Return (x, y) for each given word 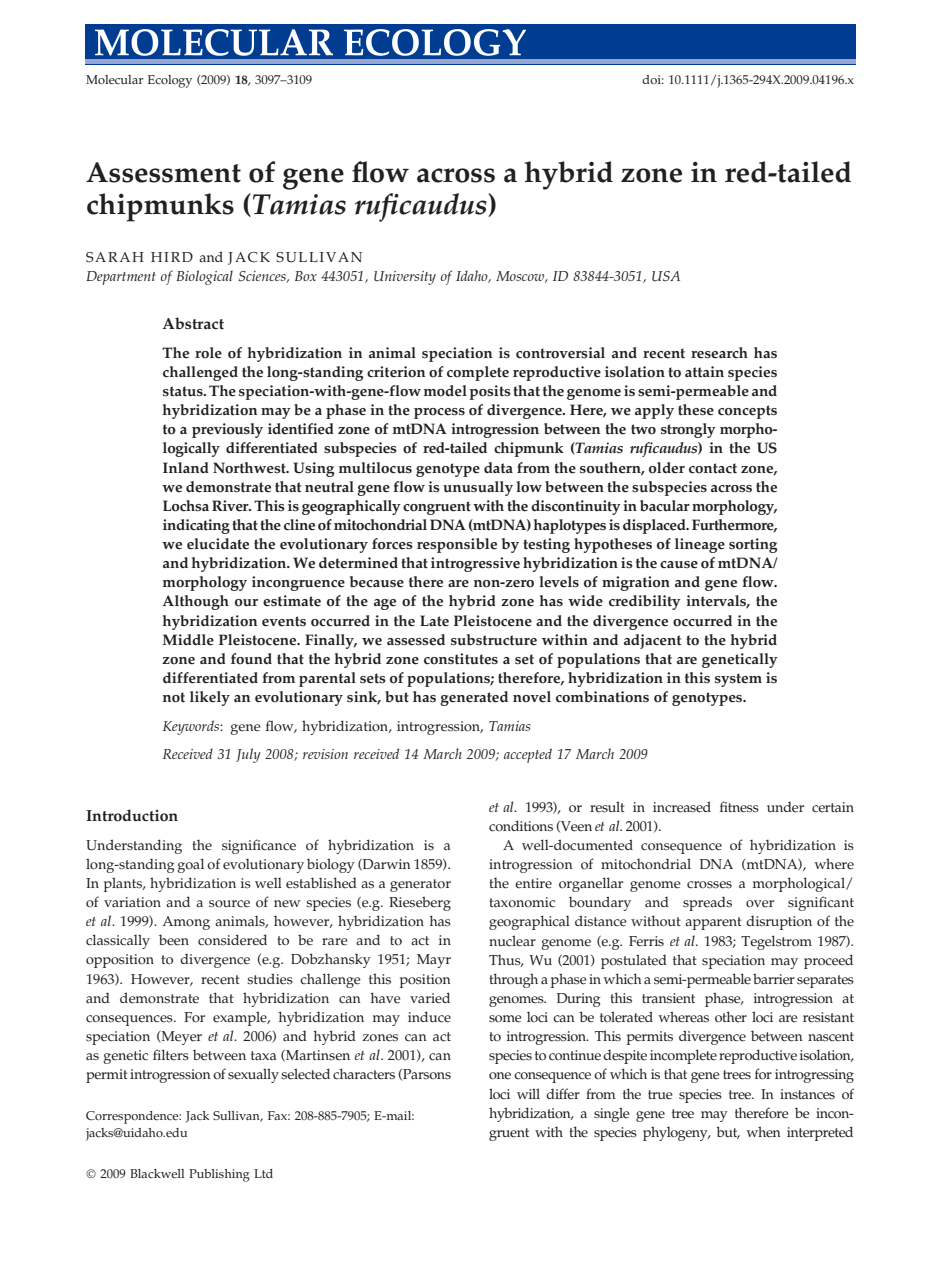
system (738, 680)
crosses (709, 885)
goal (190, 865)
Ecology (170, 81)
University (405, 278)
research (719, 353)
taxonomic (522, 902)
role (208, 353)
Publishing (219, 1175)
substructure (494, 640)
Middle (188, 640)
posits (490, 392)
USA (666, 276)
